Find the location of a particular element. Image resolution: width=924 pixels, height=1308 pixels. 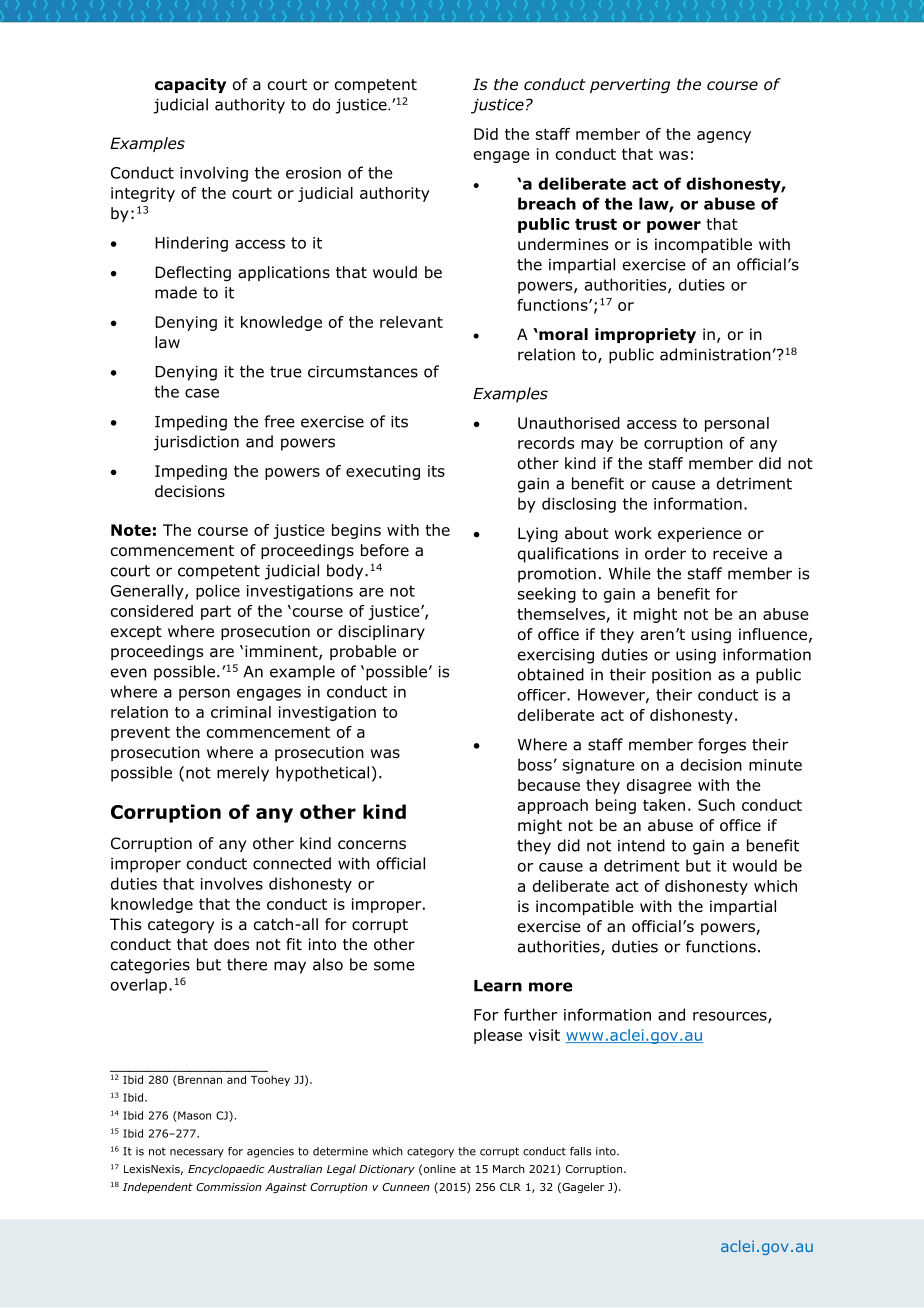

intend is located at coordinates (641, 845).
